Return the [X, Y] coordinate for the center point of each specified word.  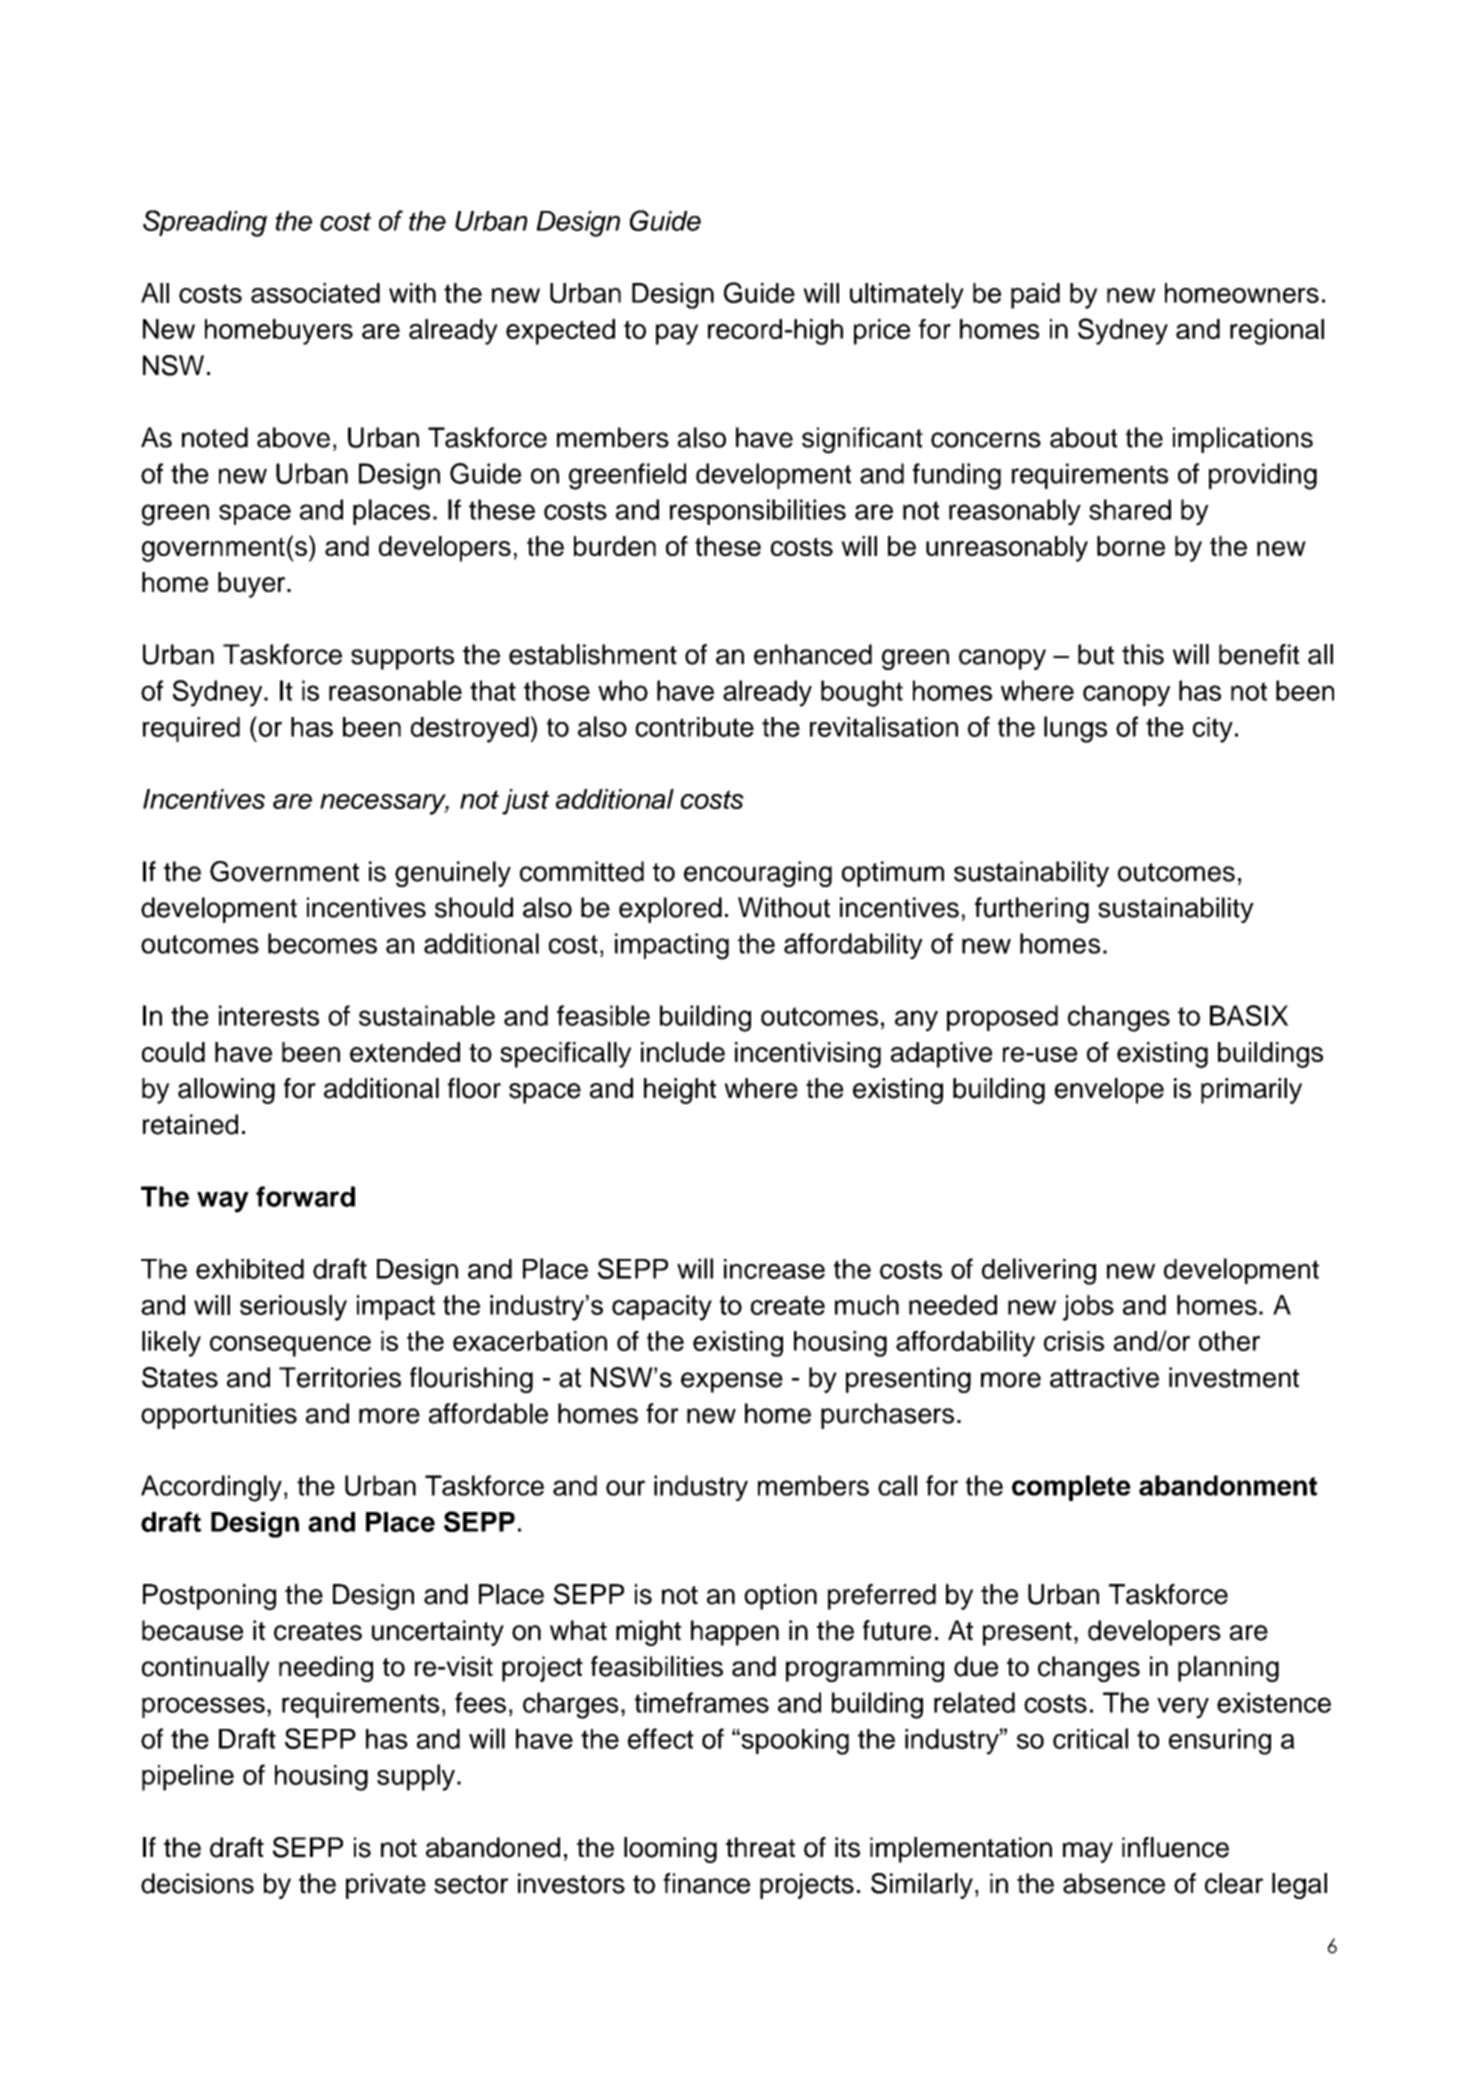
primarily [1251, 1091]
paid [1035, 296]
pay [677, 334]
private [386, 1886]
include [683, 1052]
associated [315, 293]
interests [269, 1015]
